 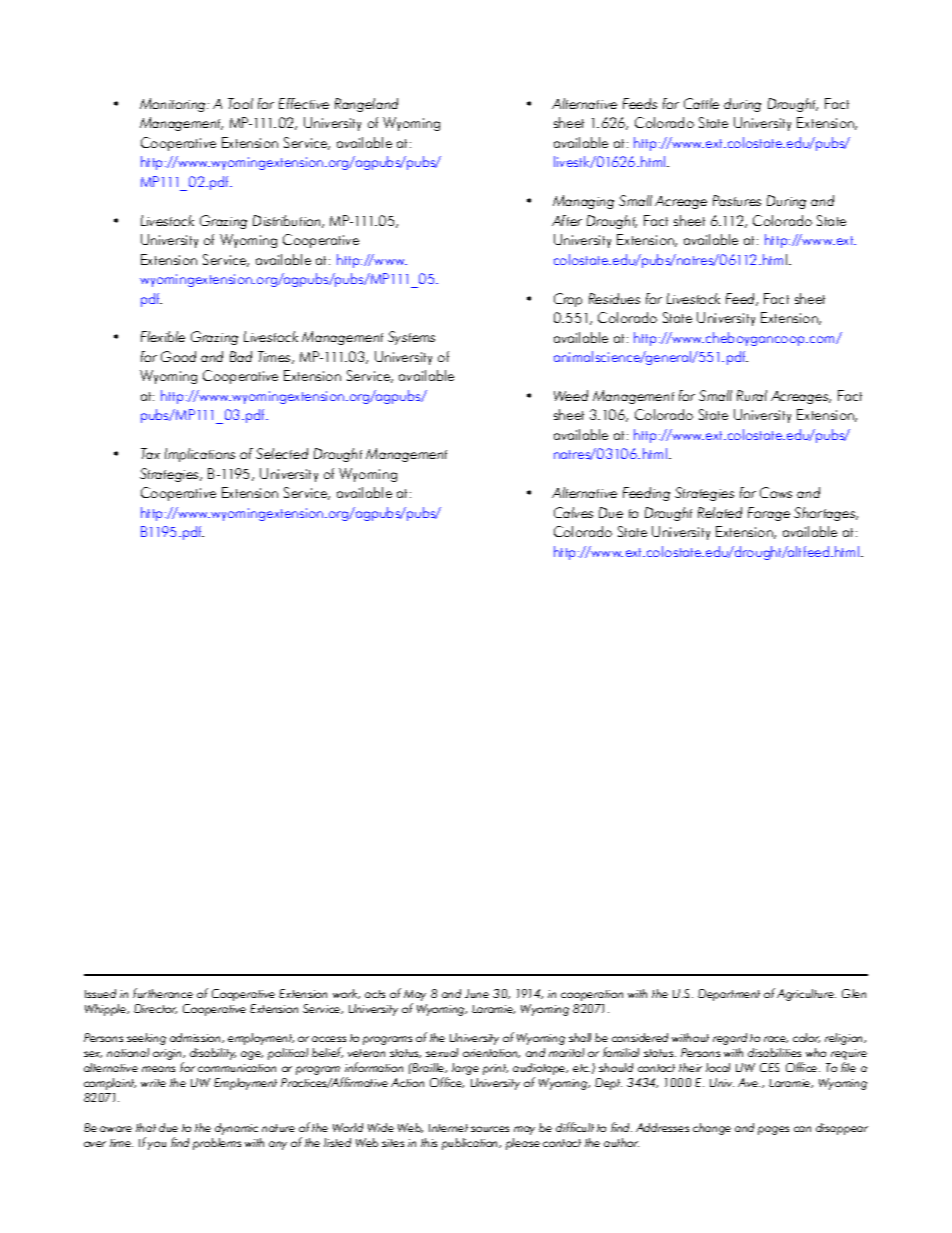 What do you see at coordinates (411, 338) in the page?
I see `Systems` at bounding box center [411, 338].
